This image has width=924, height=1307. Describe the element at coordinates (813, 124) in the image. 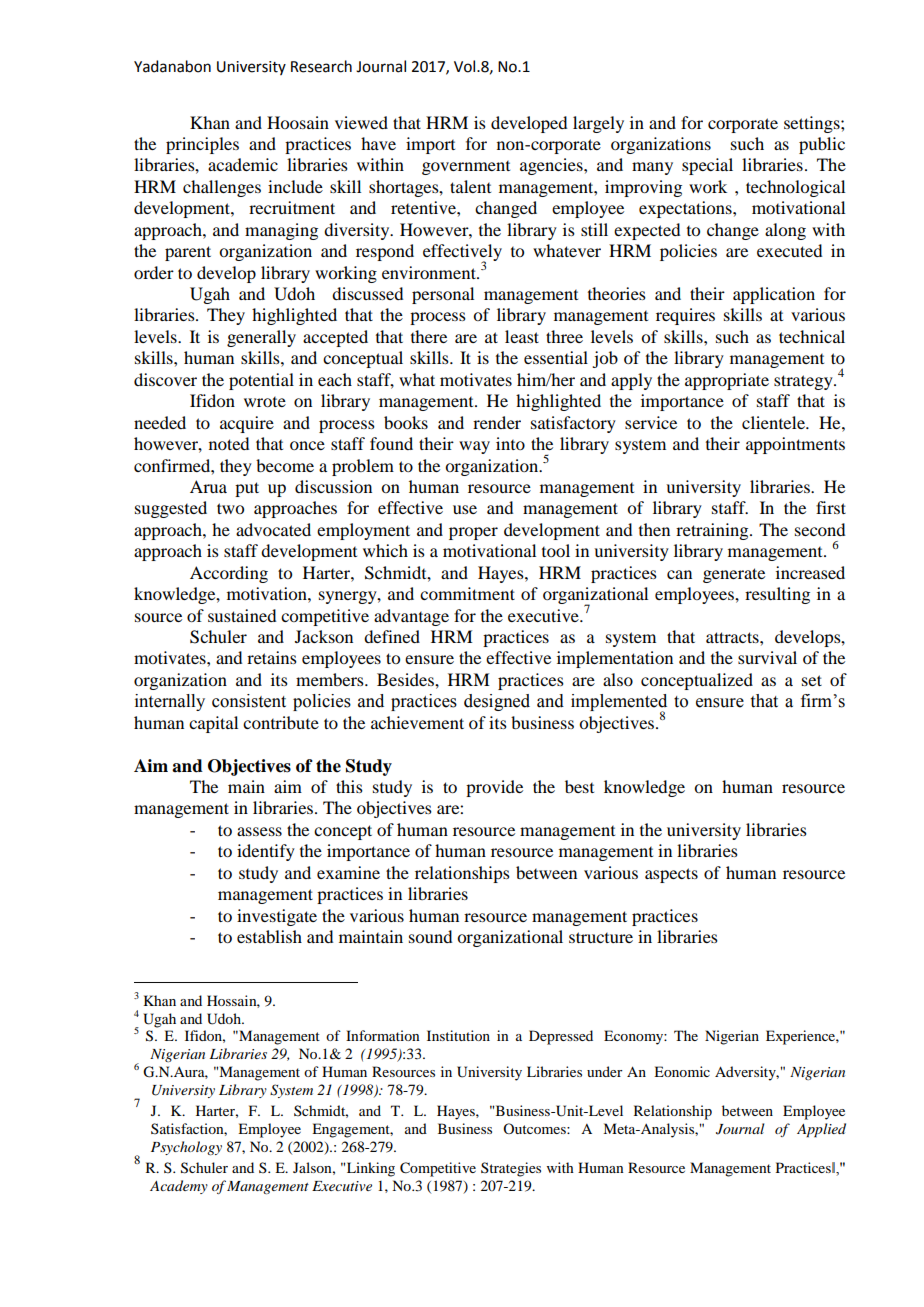

I see `settings` at that location.
